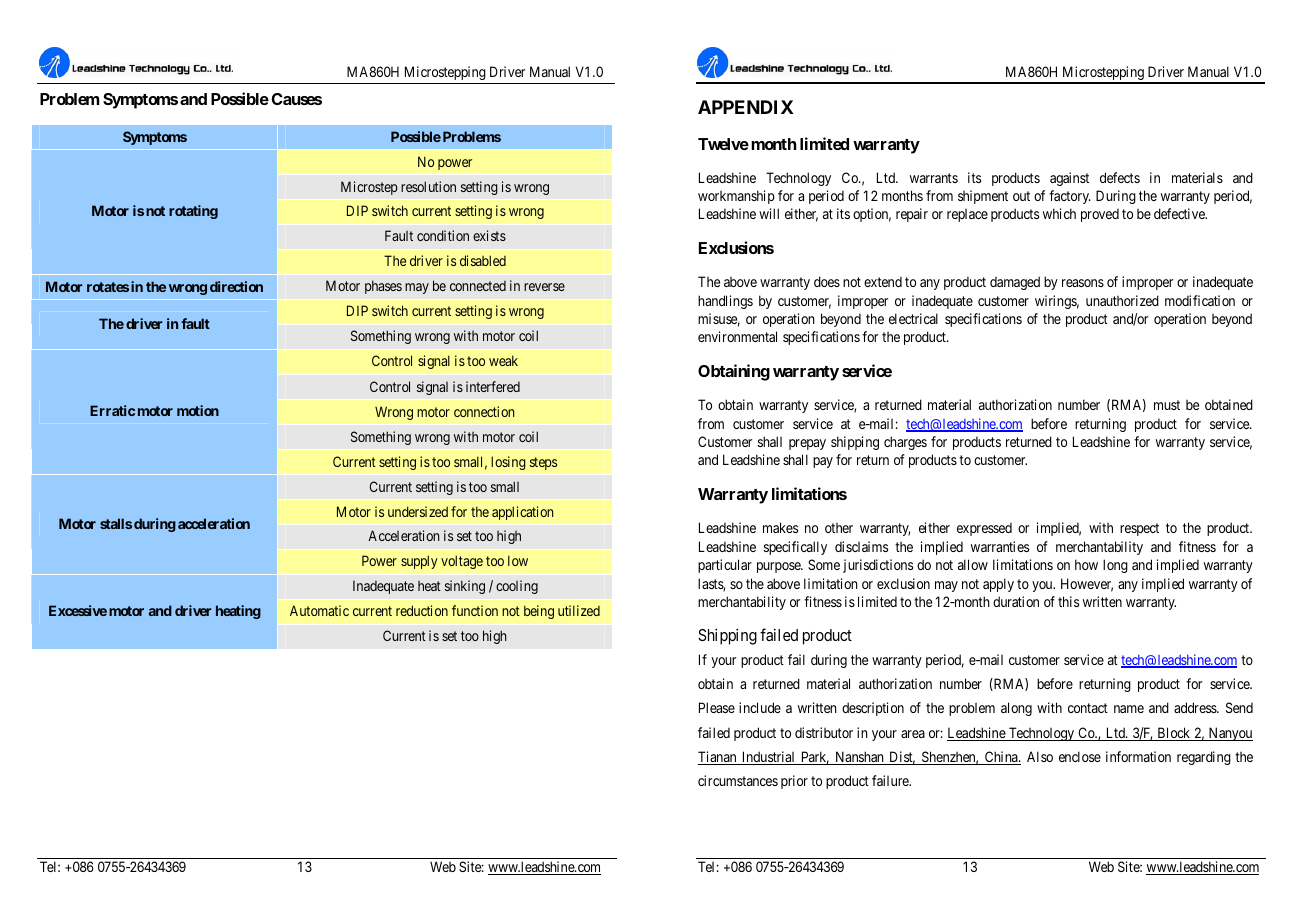 The image size is (1308, 924). Describe the element at coordinates (723, 144) in the screenshot. I see `Twelve` at that location.
